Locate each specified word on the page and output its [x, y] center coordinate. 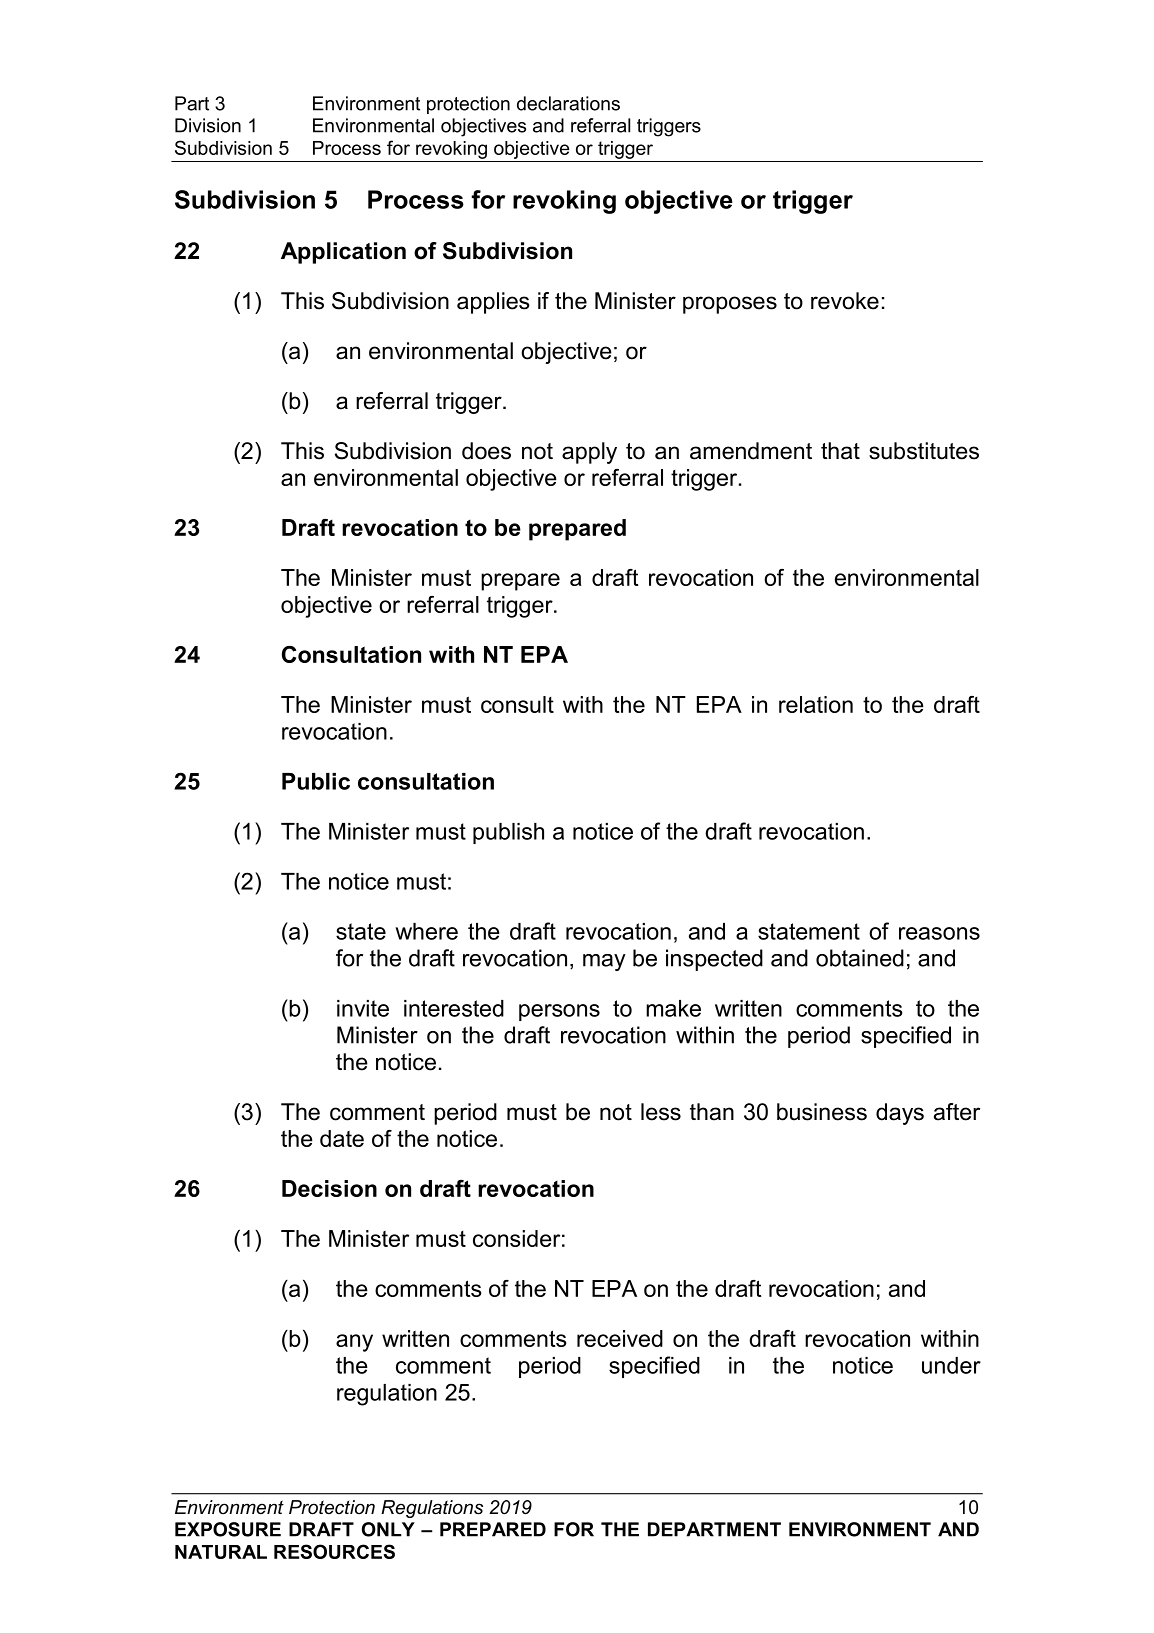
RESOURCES [334, 1551]
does [486, 451]
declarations [568, 103]
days [900, 1114]
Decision [329, 1188]
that [840, 451]
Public [316, 781]
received [620, 1338]
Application [343, 253]
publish [508, 833]
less [661, 1112]
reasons [939, 933]
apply [589, 453]
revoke [845, 301]
